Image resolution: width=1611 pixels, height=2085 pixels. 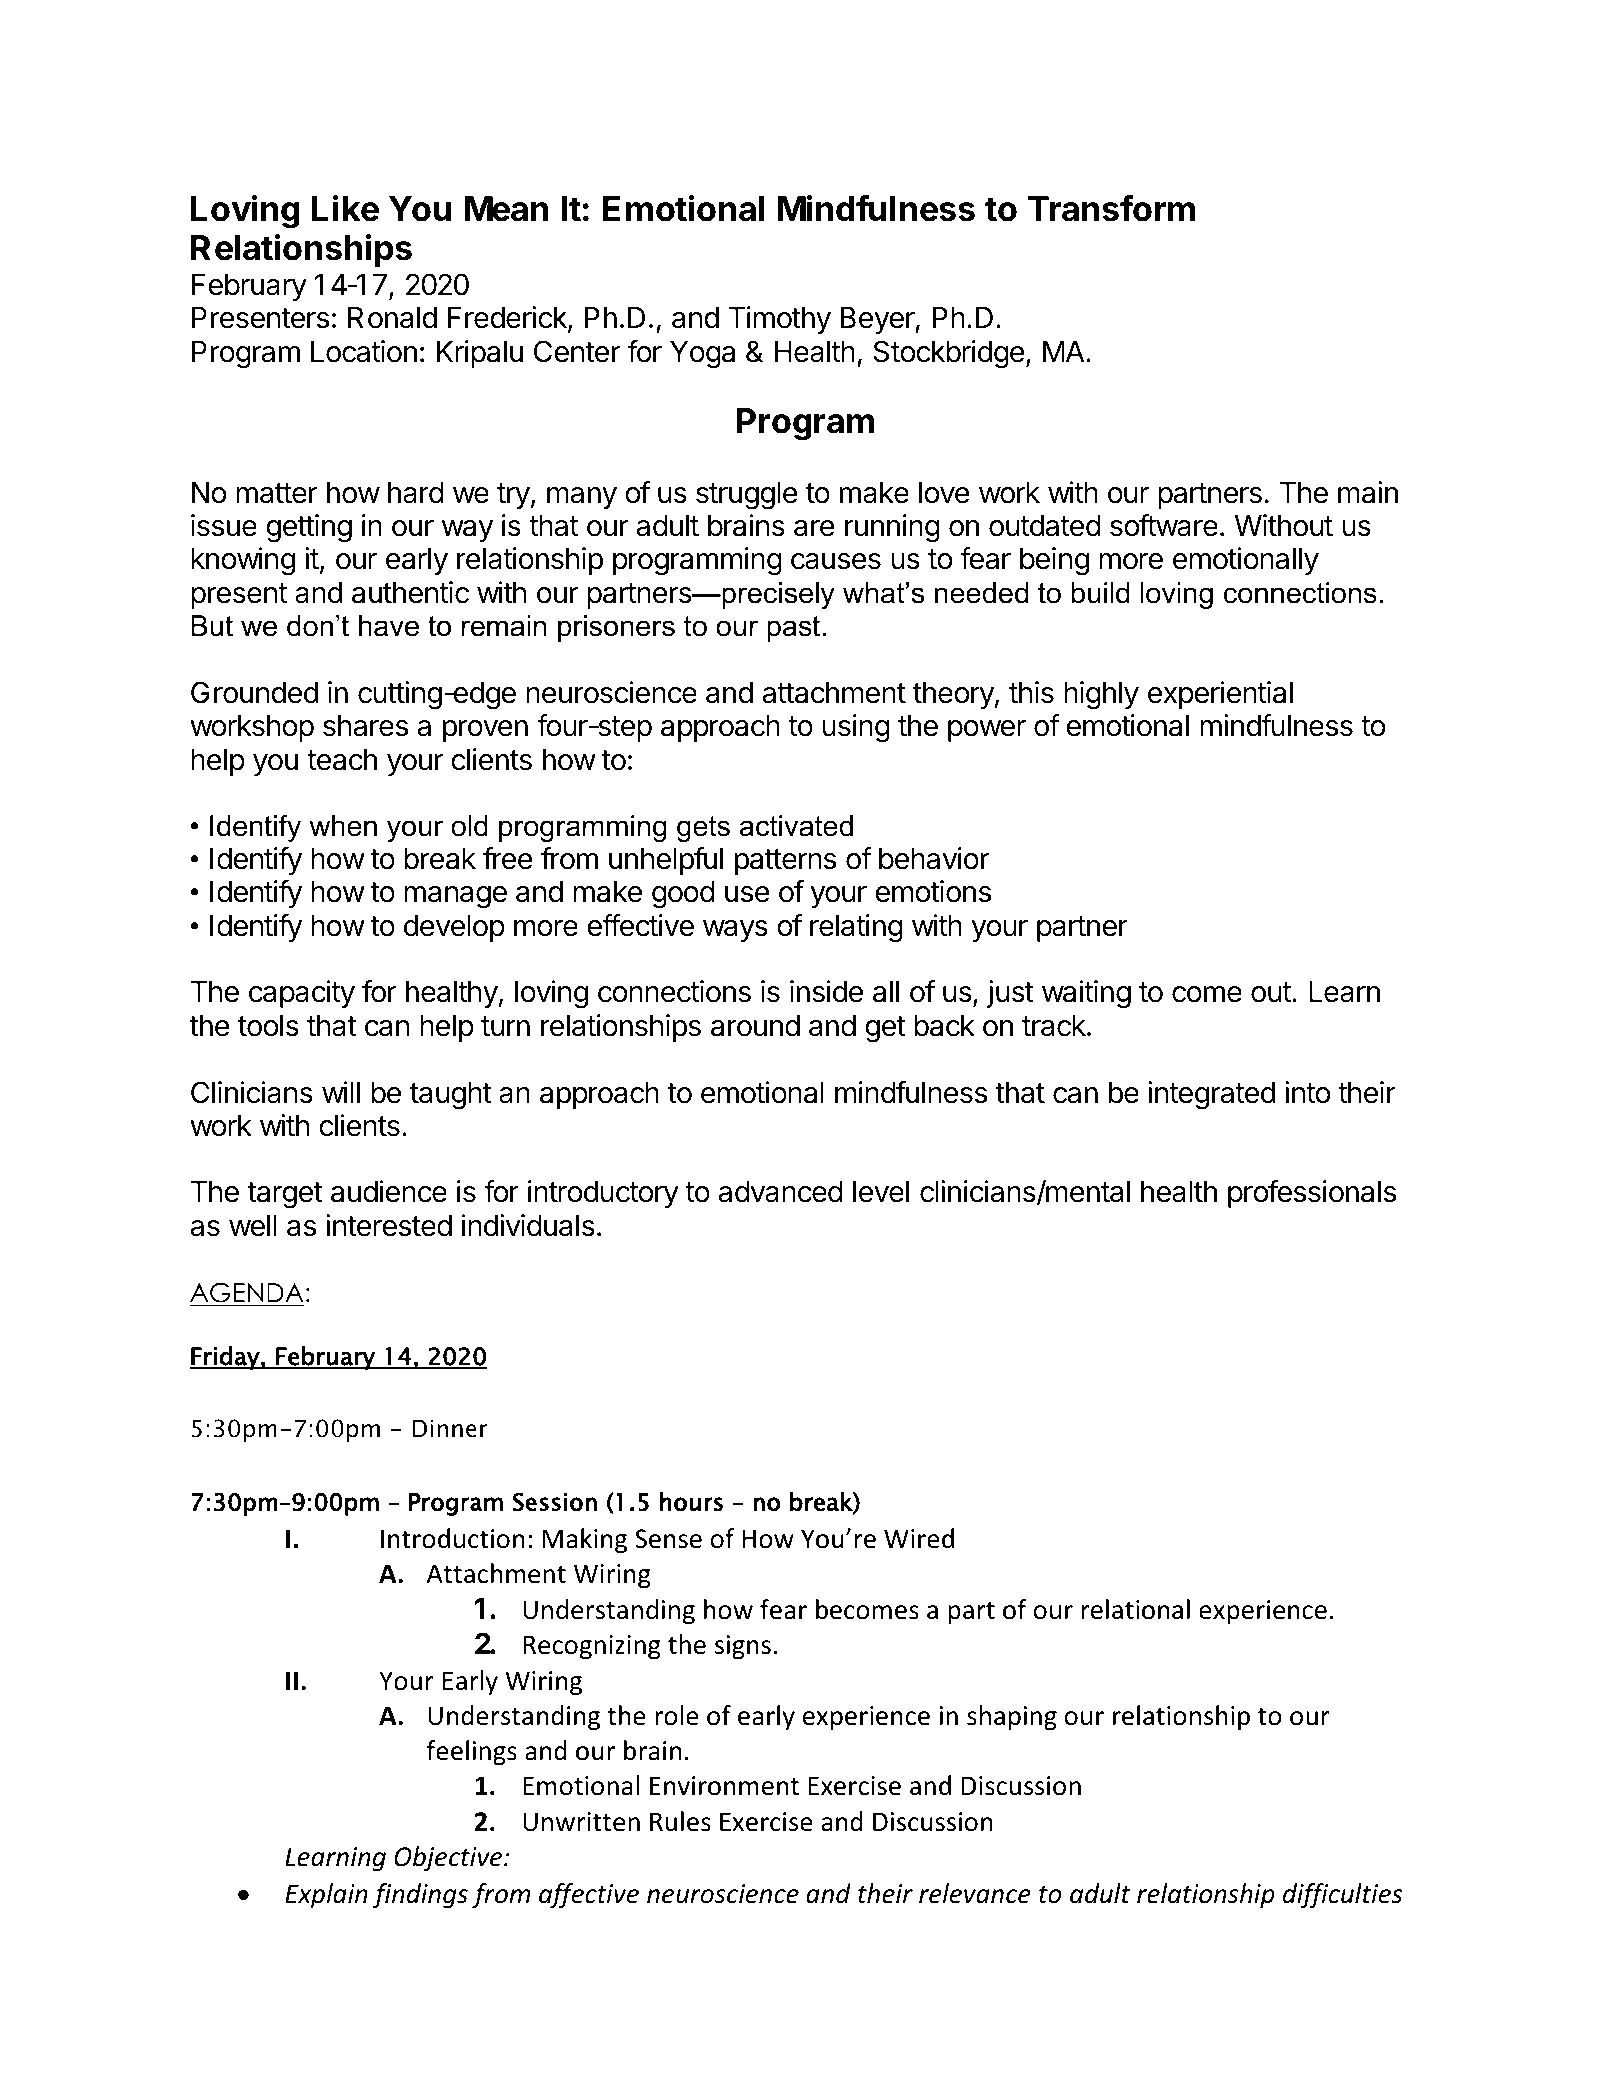 I want to click on integrated, so click(x=1211, y=1095).
